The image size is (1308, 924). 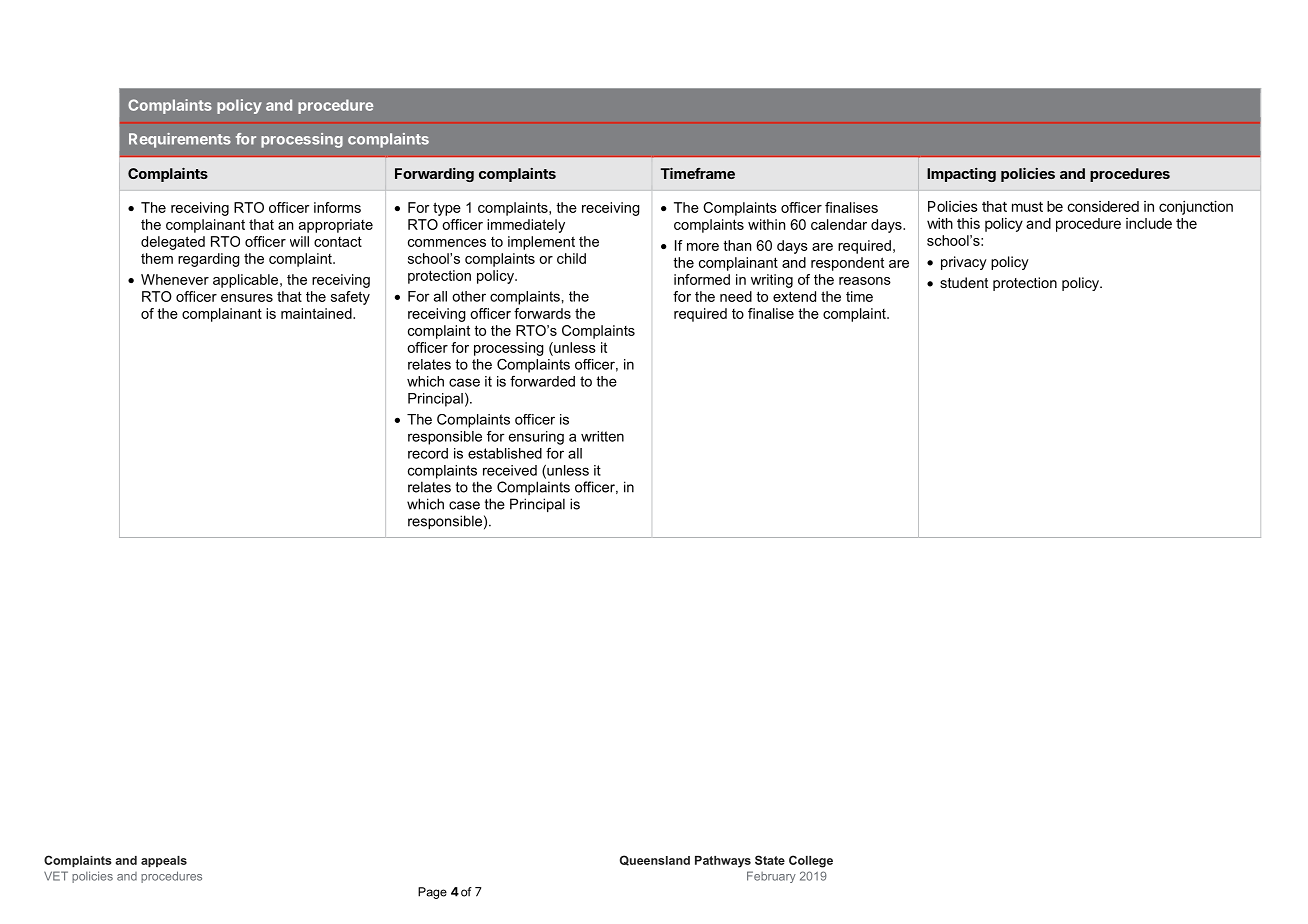 I want to click on maintained, so click(x=317, y=313).
